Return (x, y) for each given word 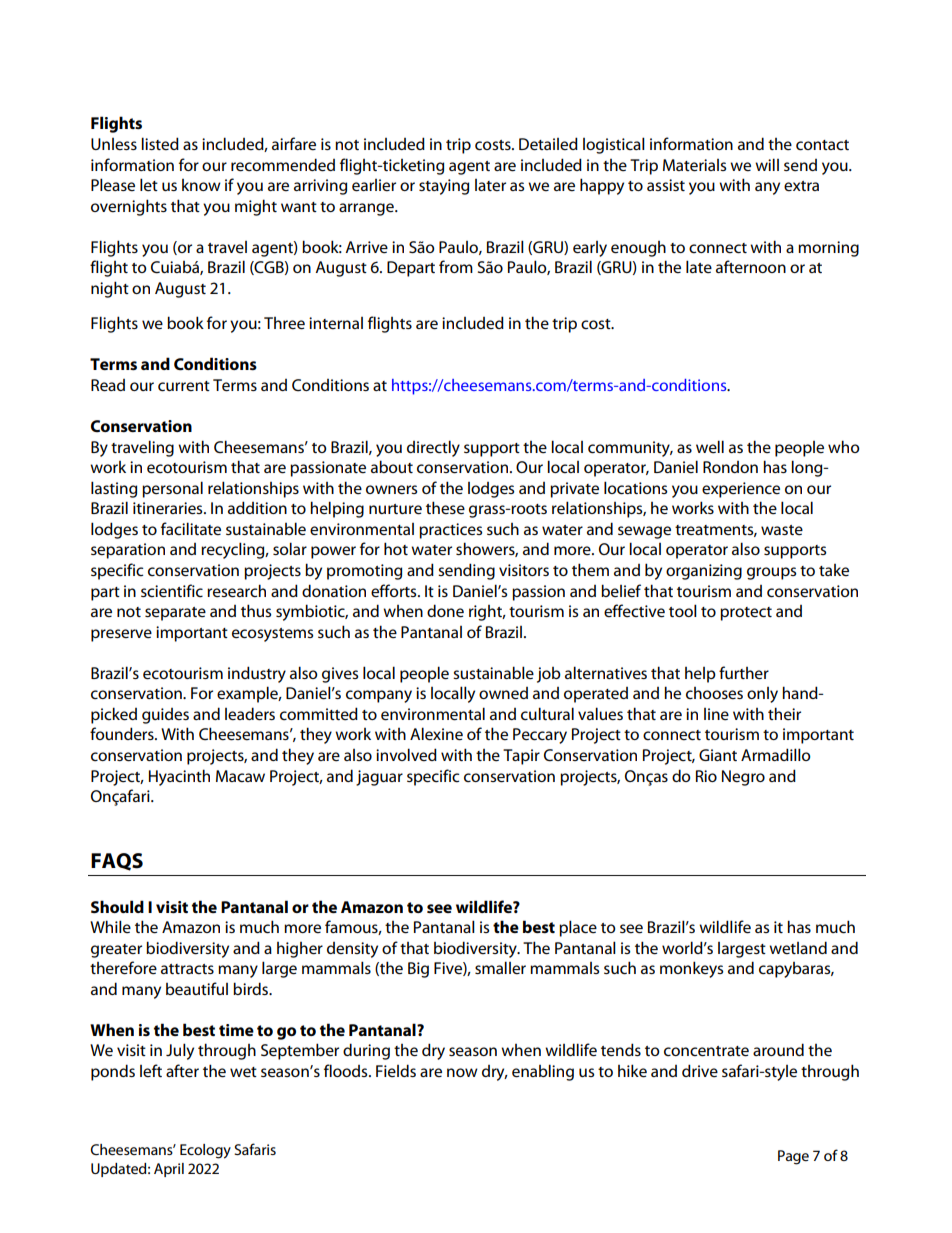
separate (175, 614)
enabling (543, 1072)
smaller (500, 967)
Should (117, 906)
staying (444, 187)
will (767, 164)
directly (433, 448)
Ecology (205, 1151)
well (710, 446)
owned (503, 693)
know (201, 185)
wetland (798, 947)
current (184, 386)
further (744, 672)
